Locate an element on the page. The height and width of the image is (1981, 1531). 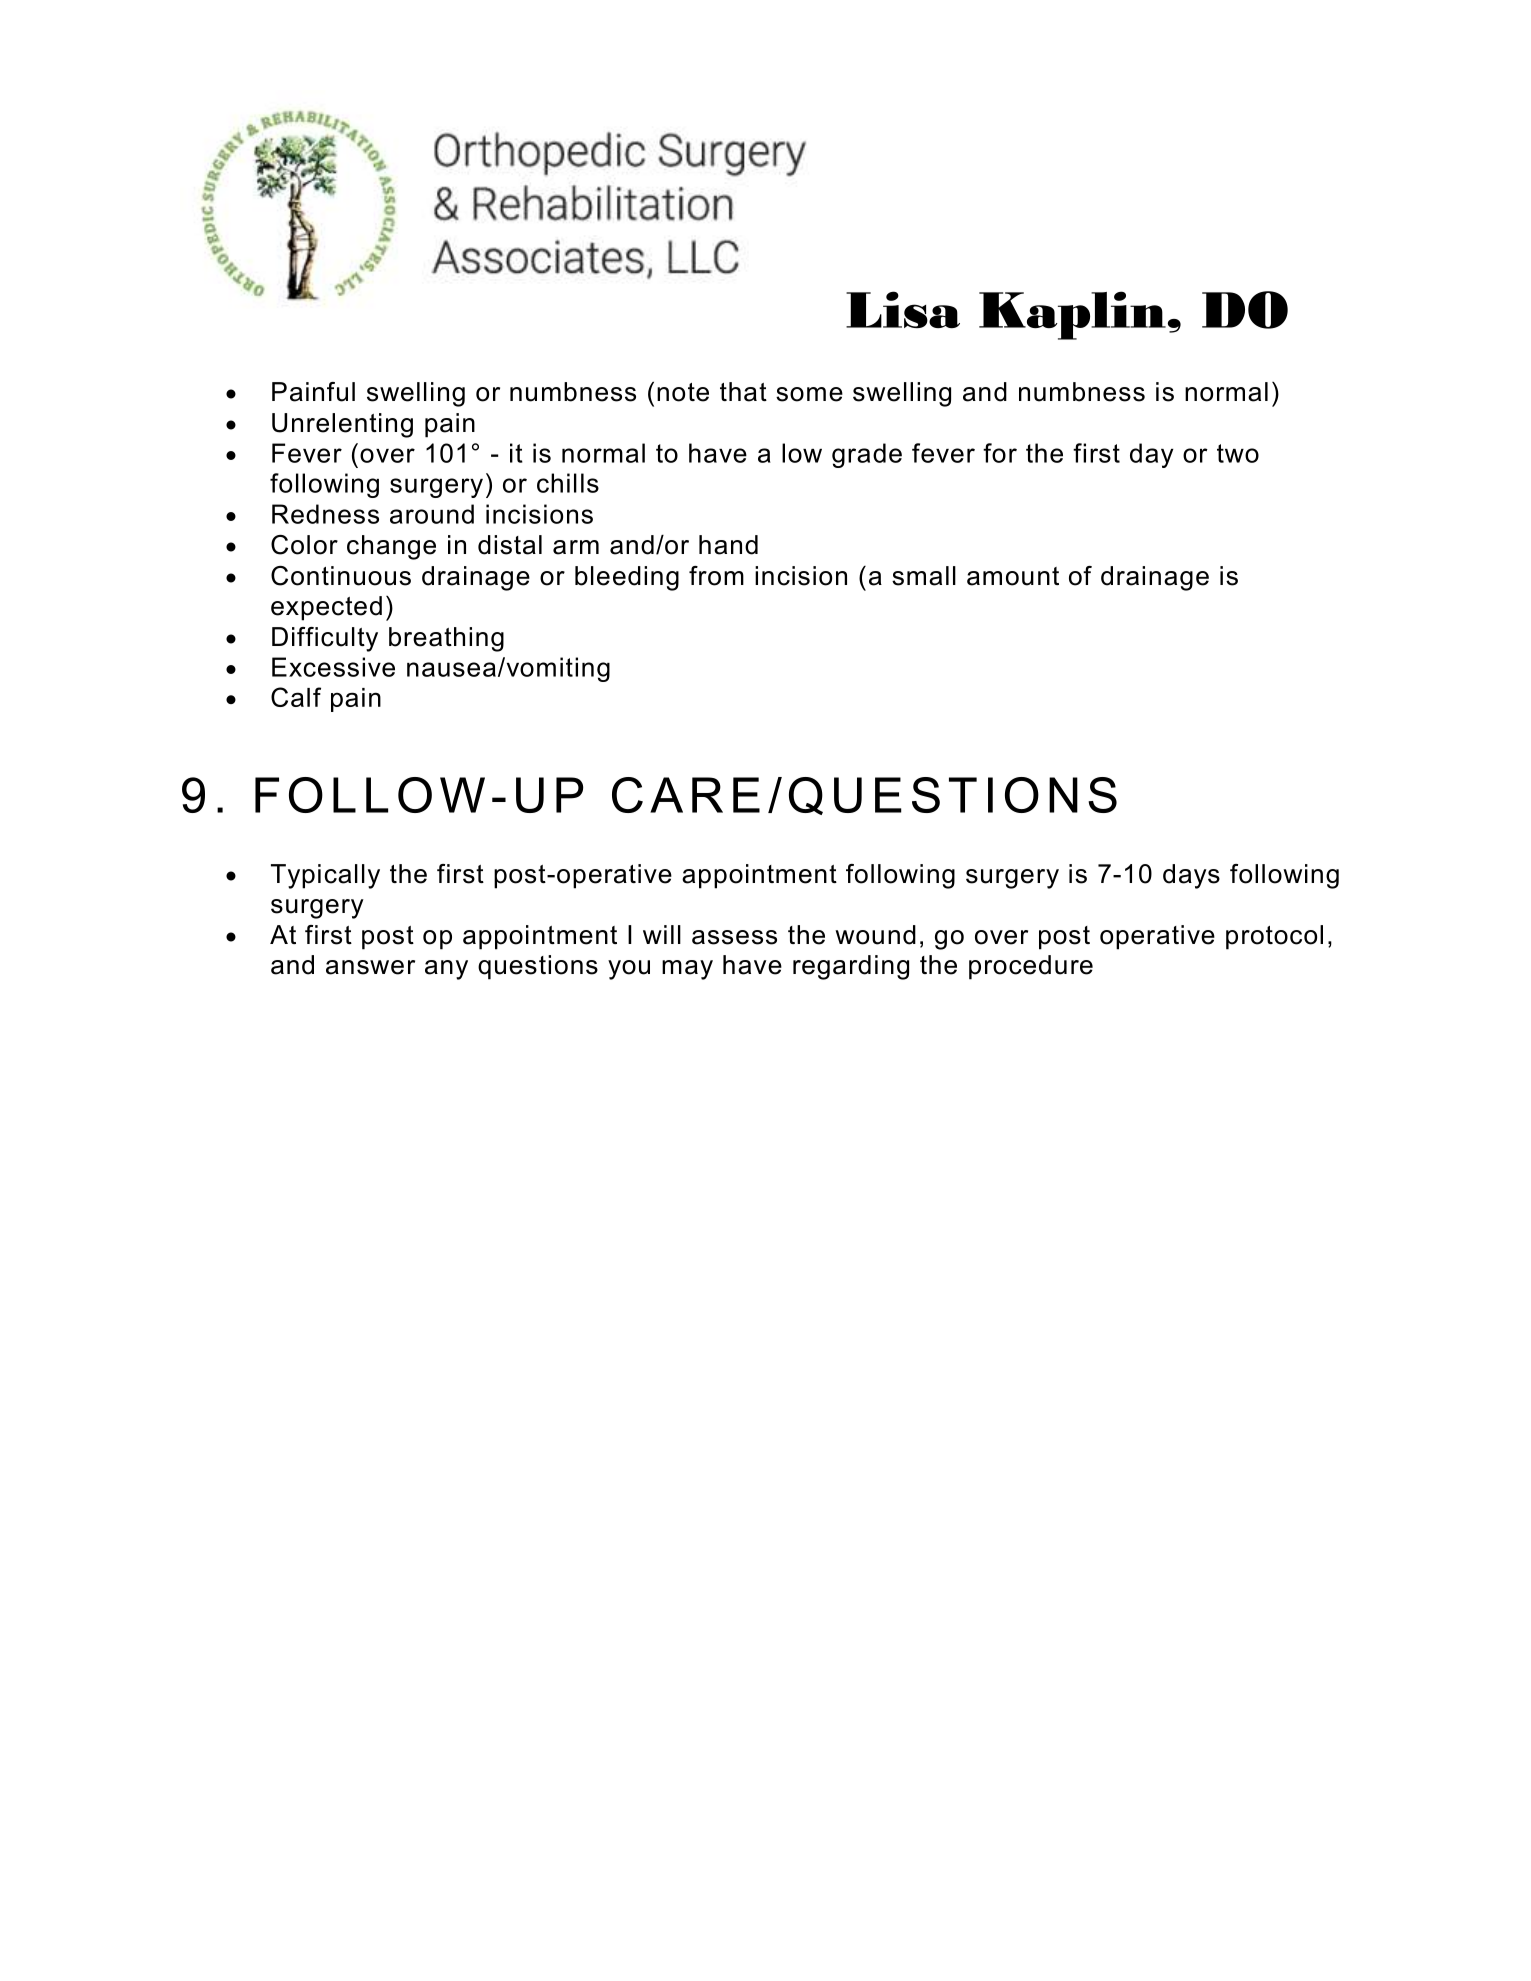
answer is located at coordinates (370, 967).
